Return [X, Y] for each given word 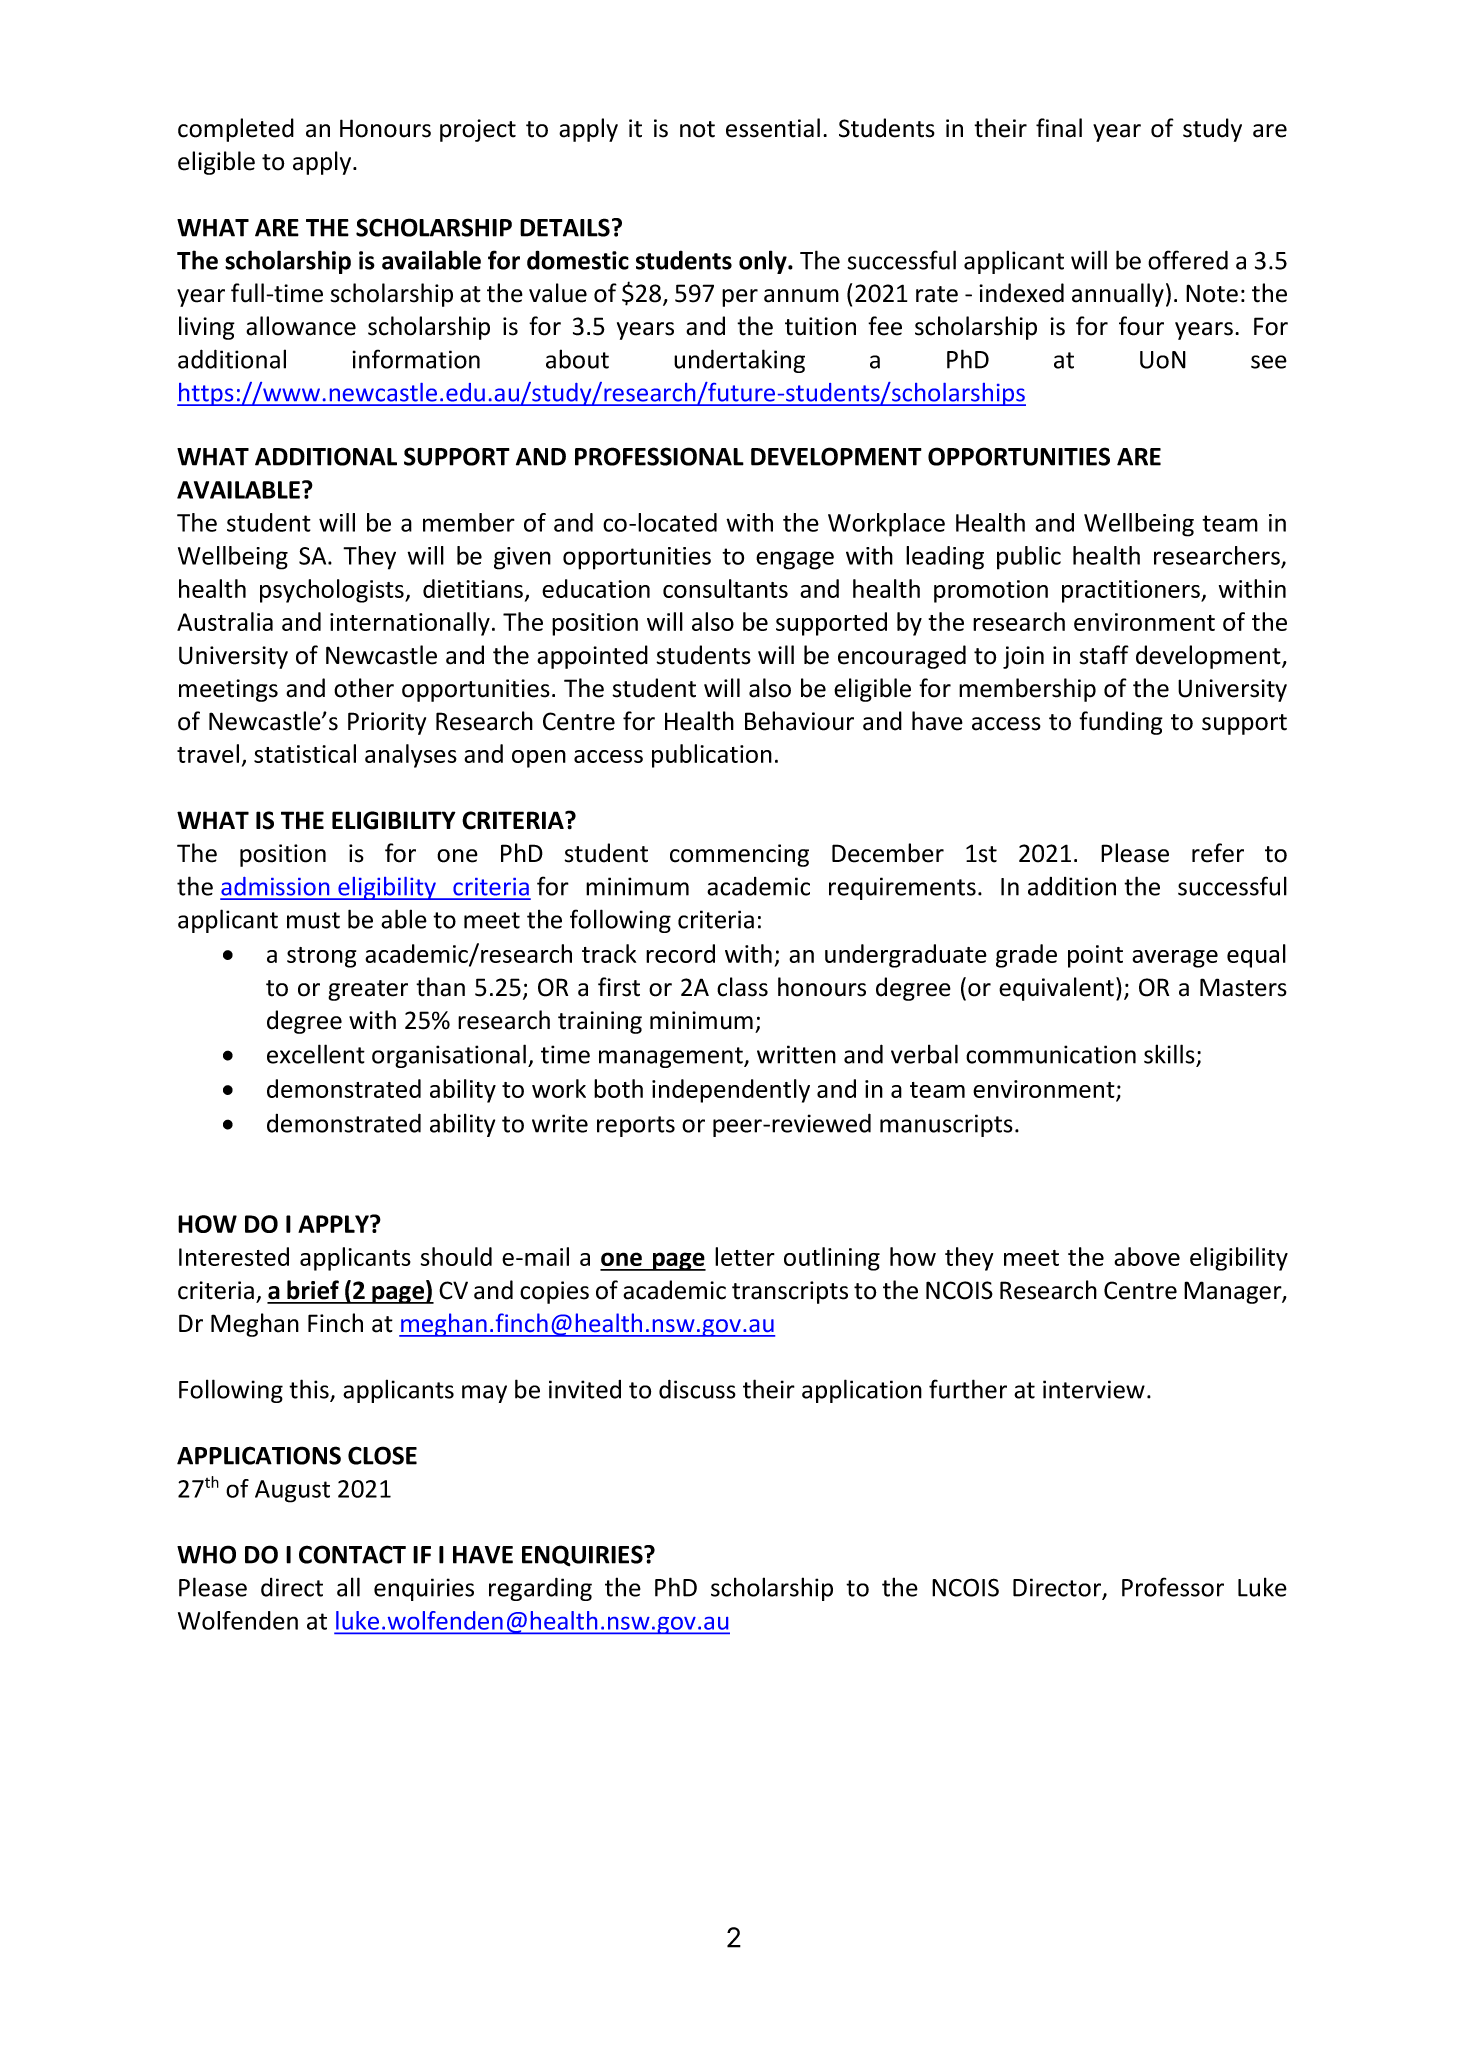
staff [1104, 655]
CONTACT [352, 1554]
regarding [540, 1589]
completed [236, 130]
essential [773, 128]
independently [731, 1091]
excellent [316, 1054]
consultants [725, 588]
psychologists [333, 591]
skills [1169, 1054]
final [1059, 128]
